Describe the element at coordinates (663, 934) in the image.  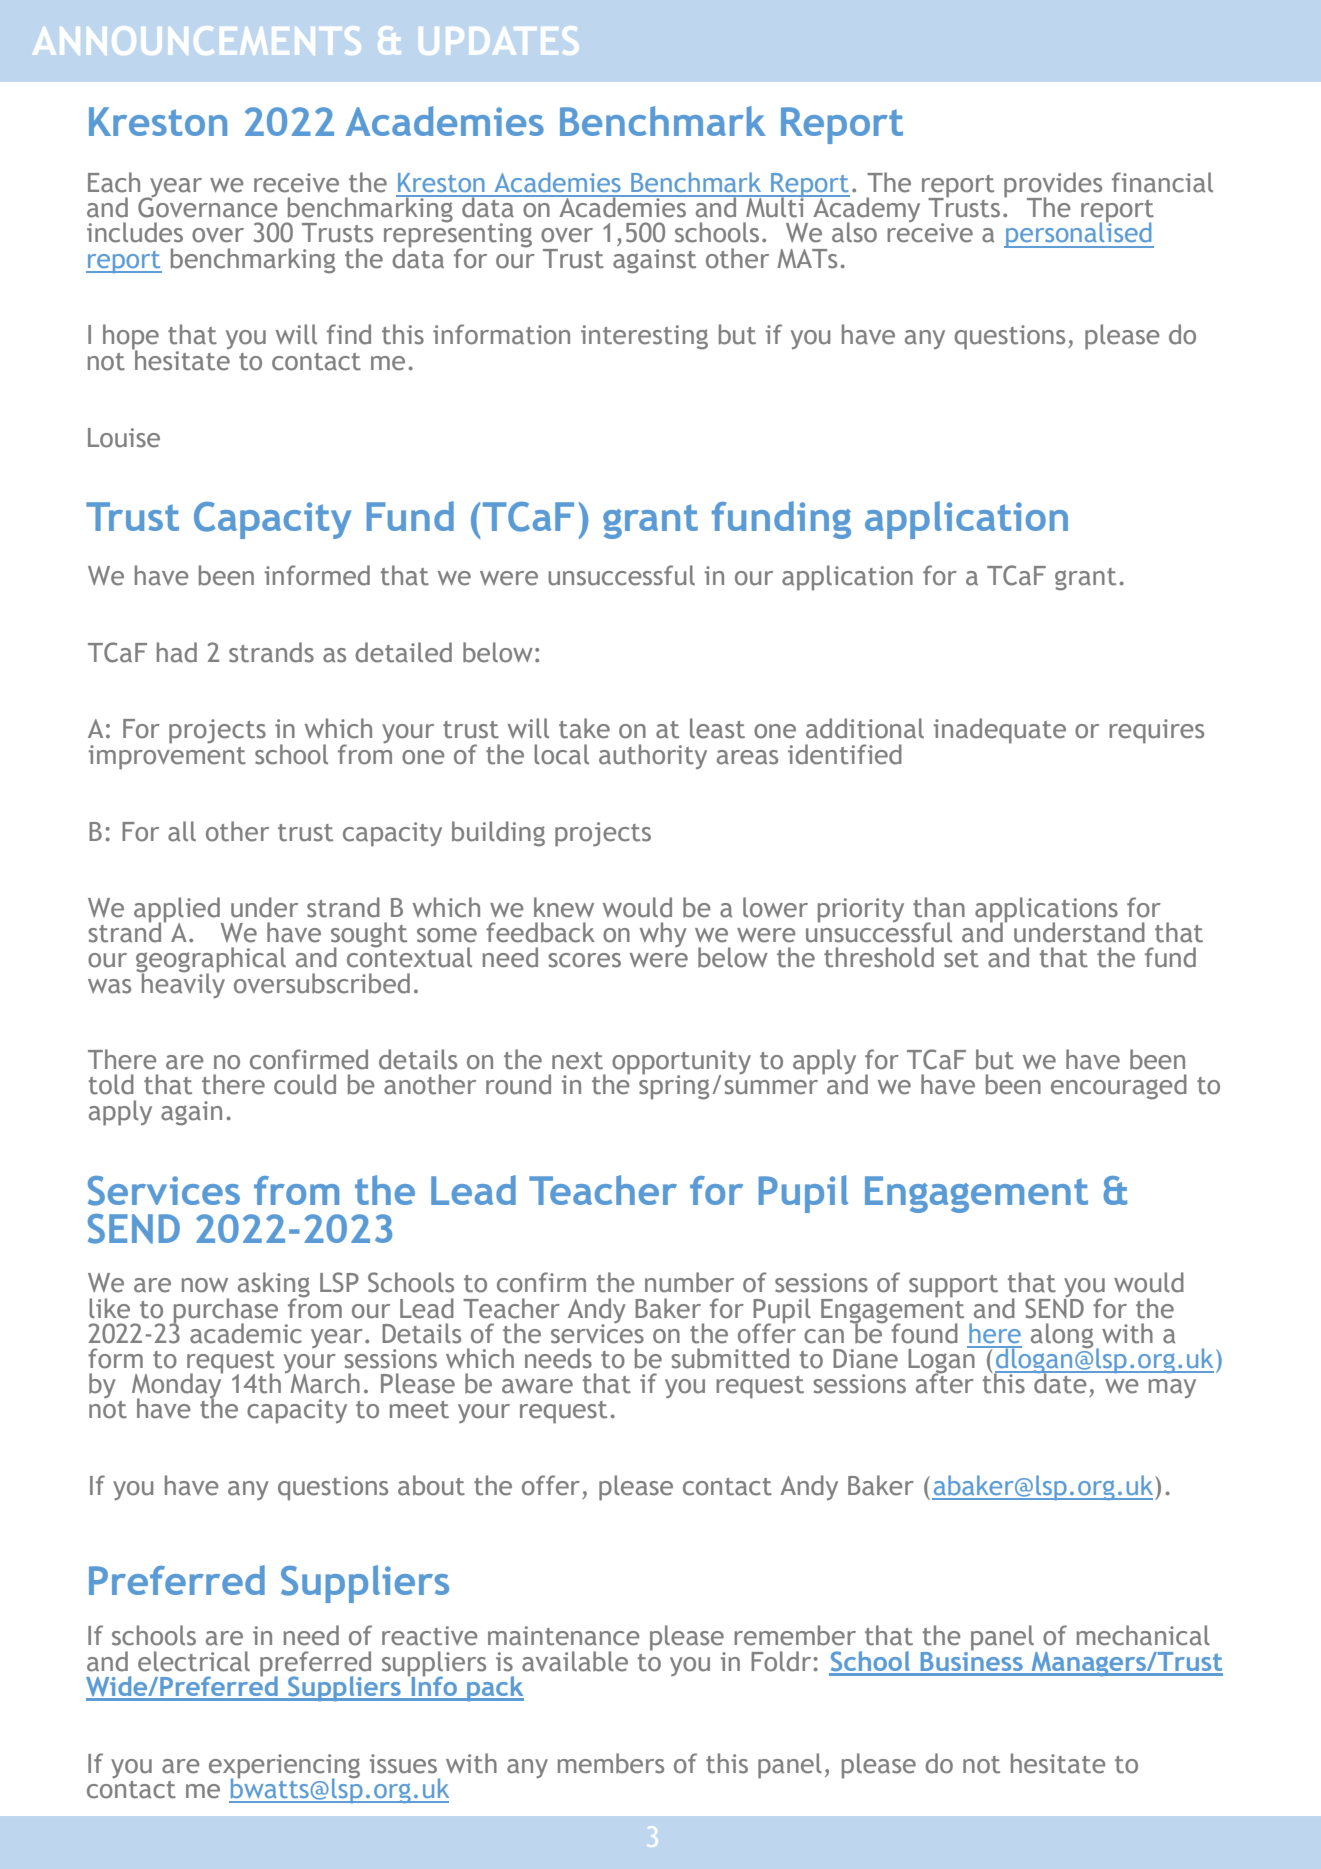
I see `why` at that location.
